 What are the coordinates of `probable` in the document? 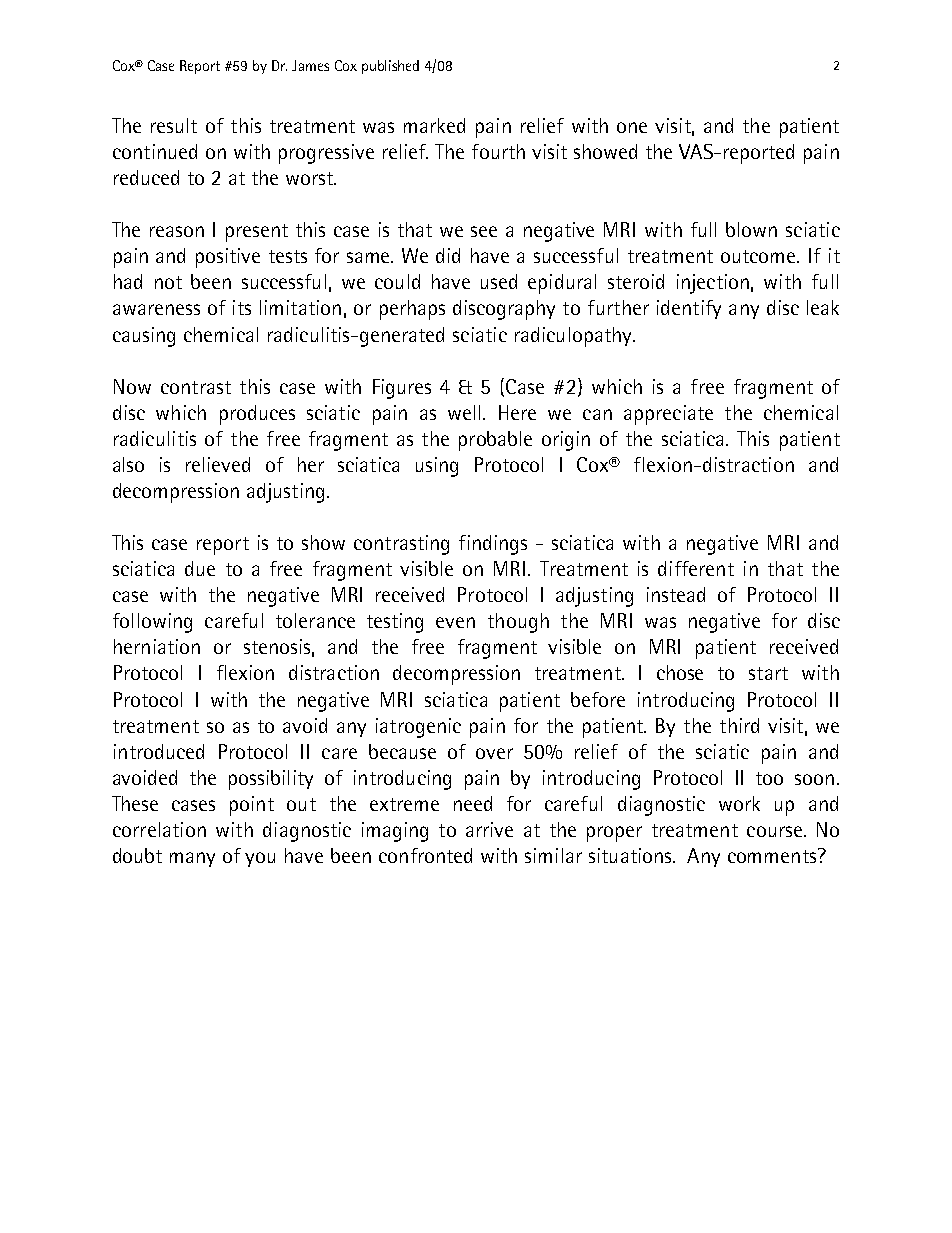 It's located at (495, 441).
